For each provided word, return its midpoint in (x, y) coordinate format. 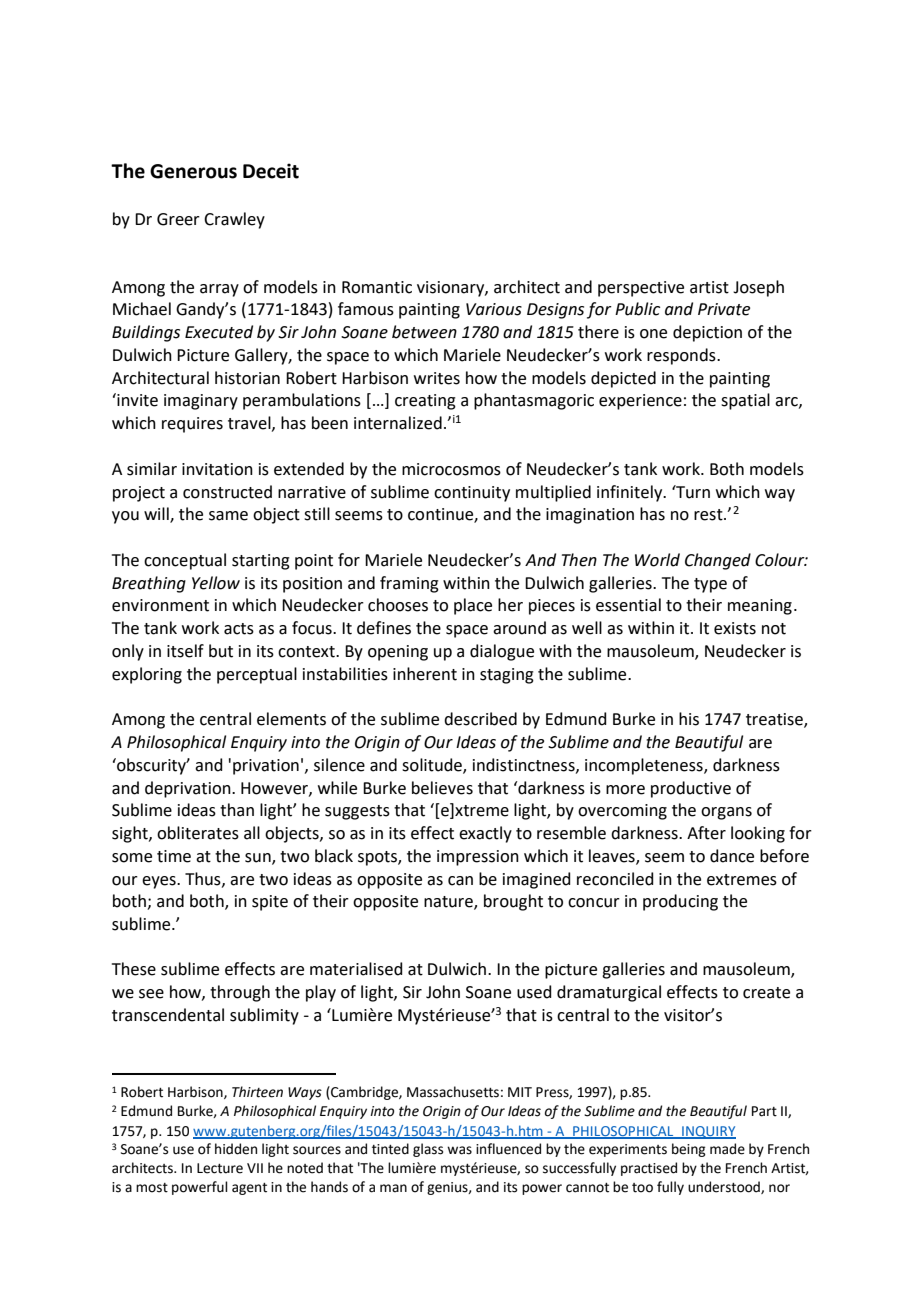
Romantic (377, 287)
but (221, 651)
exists (735, 628)
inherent (425, 674)
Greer (178, 219)
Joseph (758, 288)
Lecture (220, 1168)
